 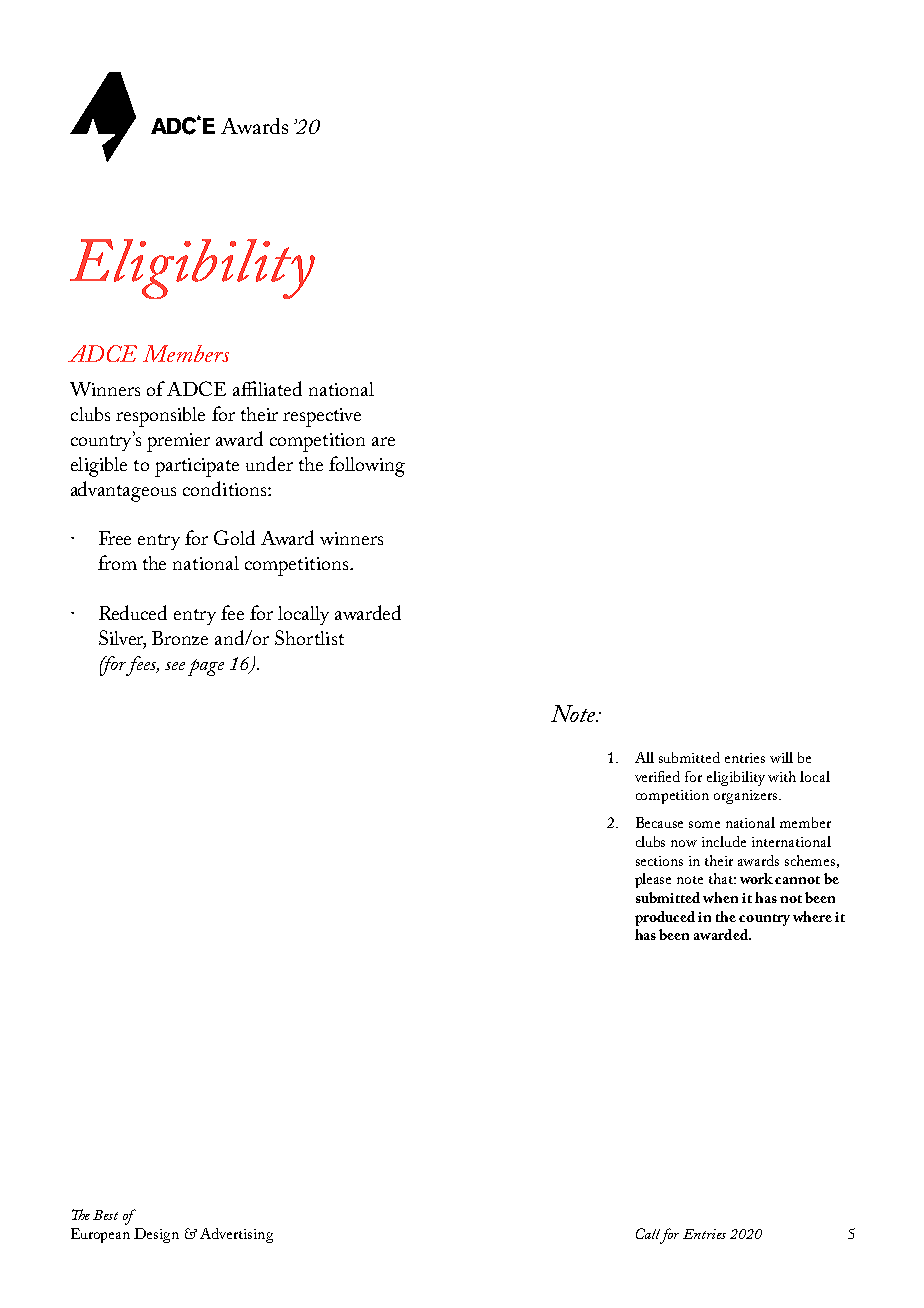 I want to click on see, so click(x=175, y=666).
